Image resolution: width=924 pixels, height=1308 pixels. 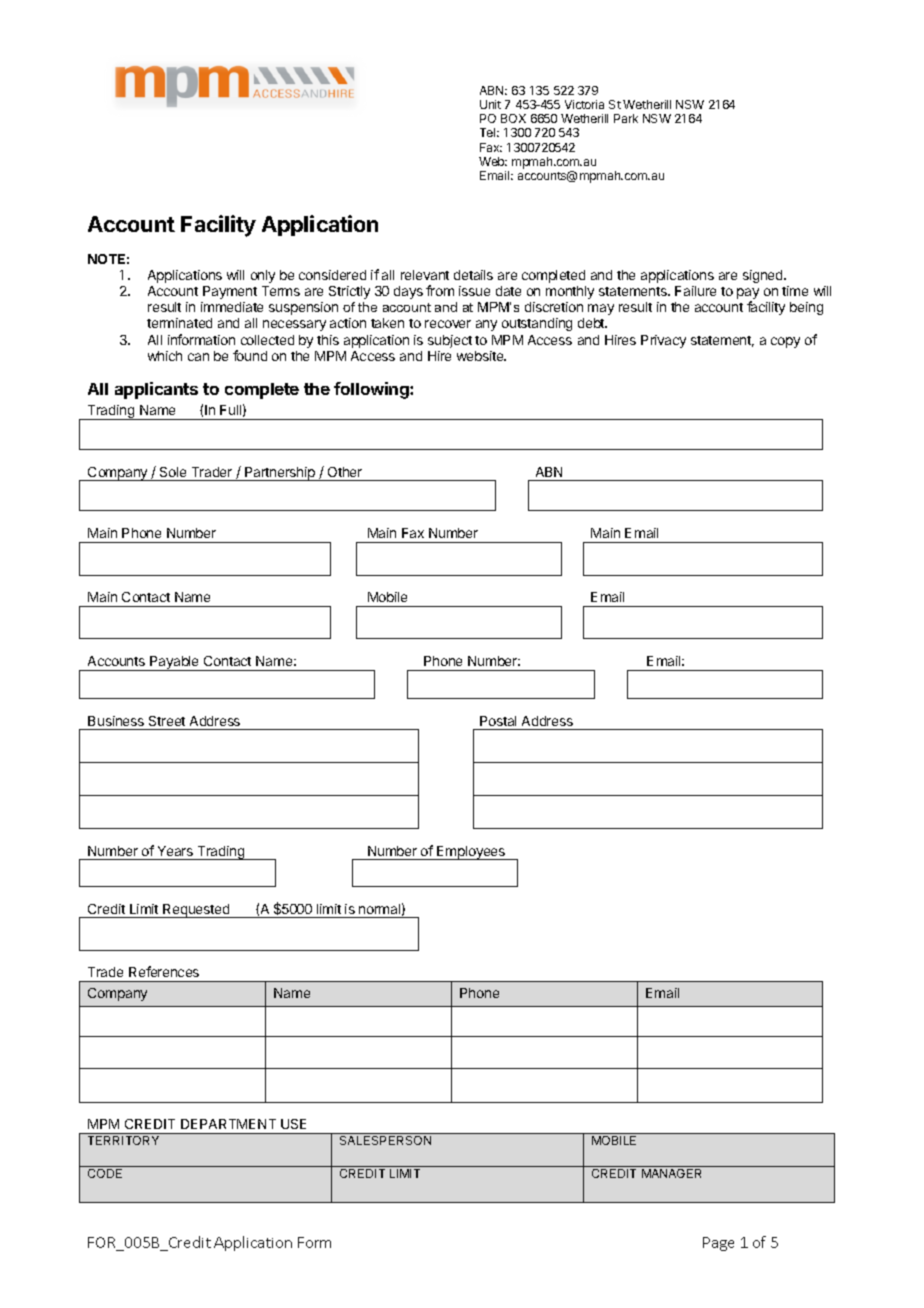 I want to click on Employees, so click(x=471, y=853).
